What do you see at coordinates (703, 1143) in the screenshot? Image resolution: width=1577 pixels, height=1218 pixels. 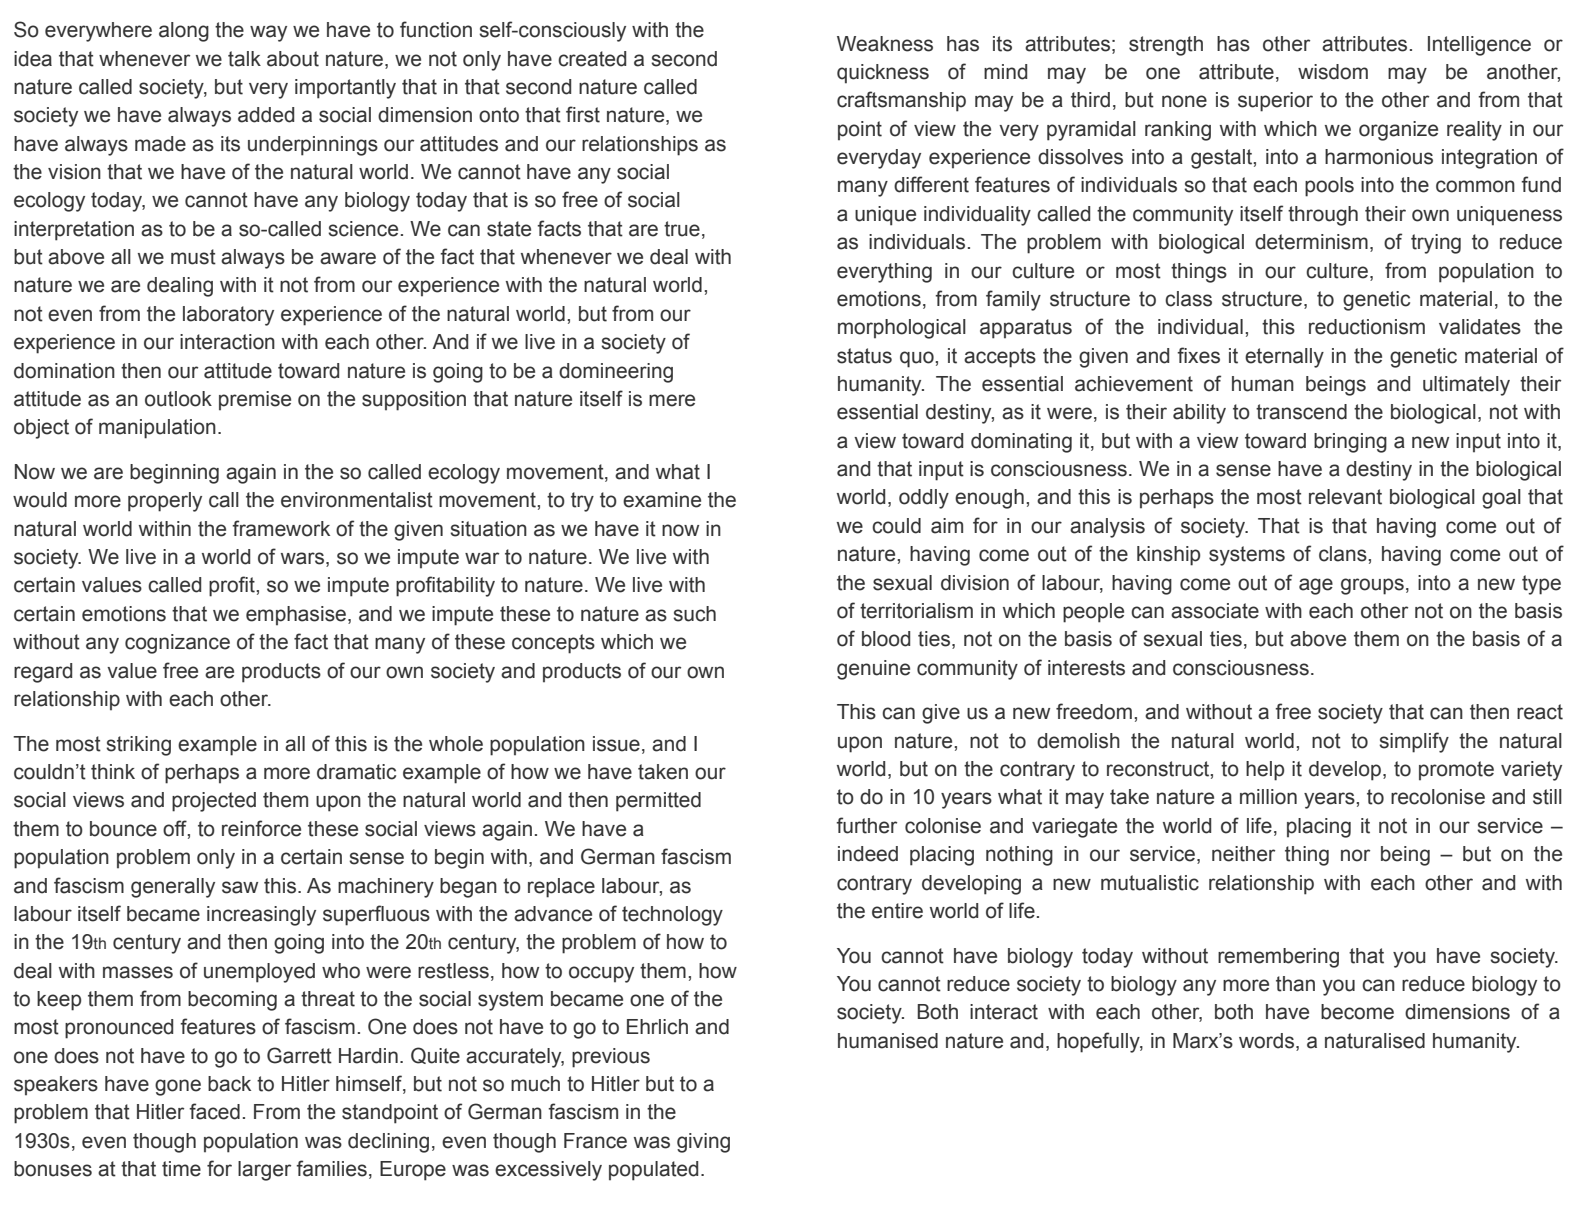 I see `giving` at bounding box center [703, 1143].
